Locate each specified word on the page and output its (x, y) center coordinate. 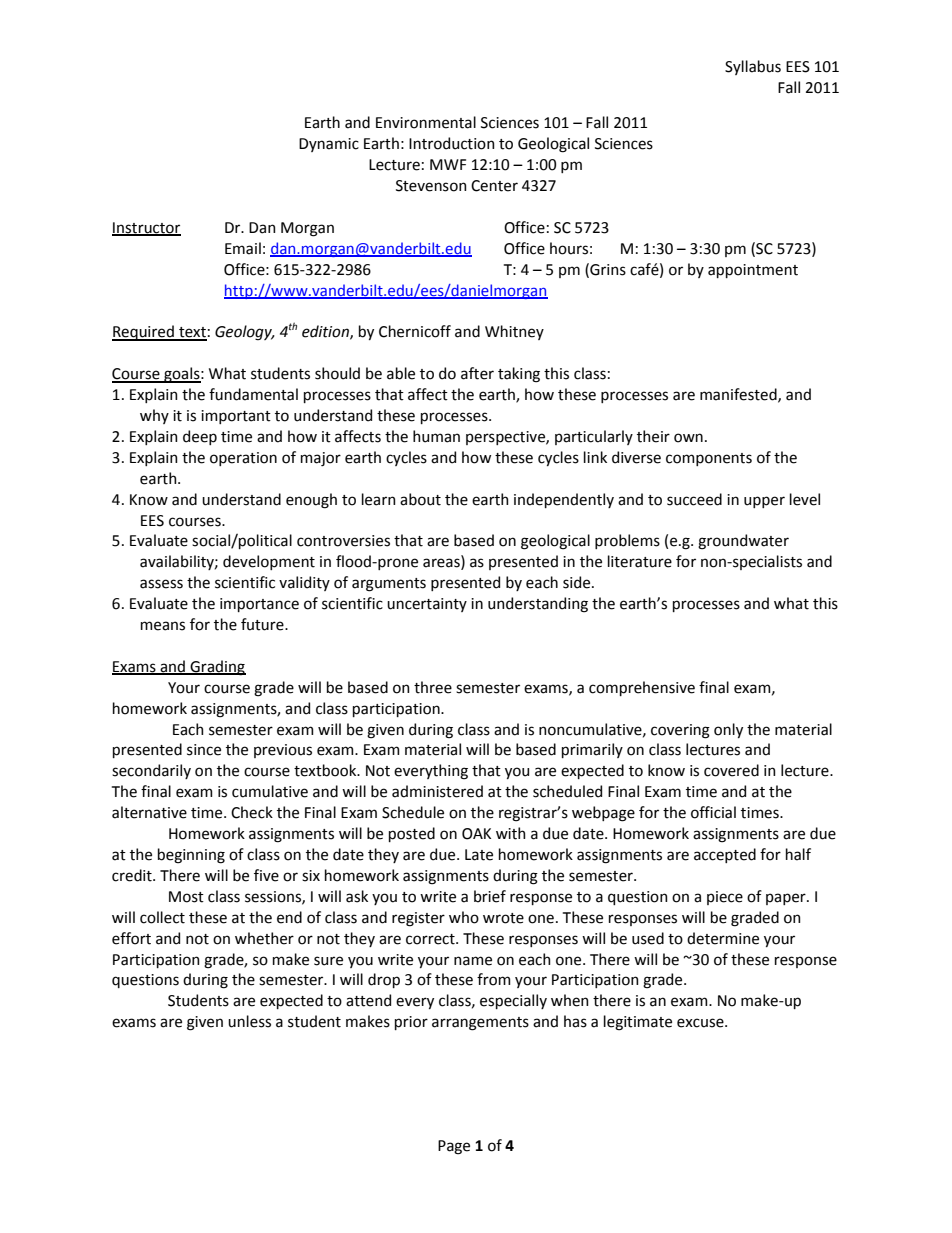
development (269, 562)
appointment (753, 271)
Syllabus (753, 67)
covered (731, 770)
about (420, 499)
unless (249, 1021)
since (204, 750)
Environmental (426, 122)
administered (437, 791)
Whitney (514, 332)
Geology (244, 333)
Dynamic (329, 145)
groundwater (743, 542)
